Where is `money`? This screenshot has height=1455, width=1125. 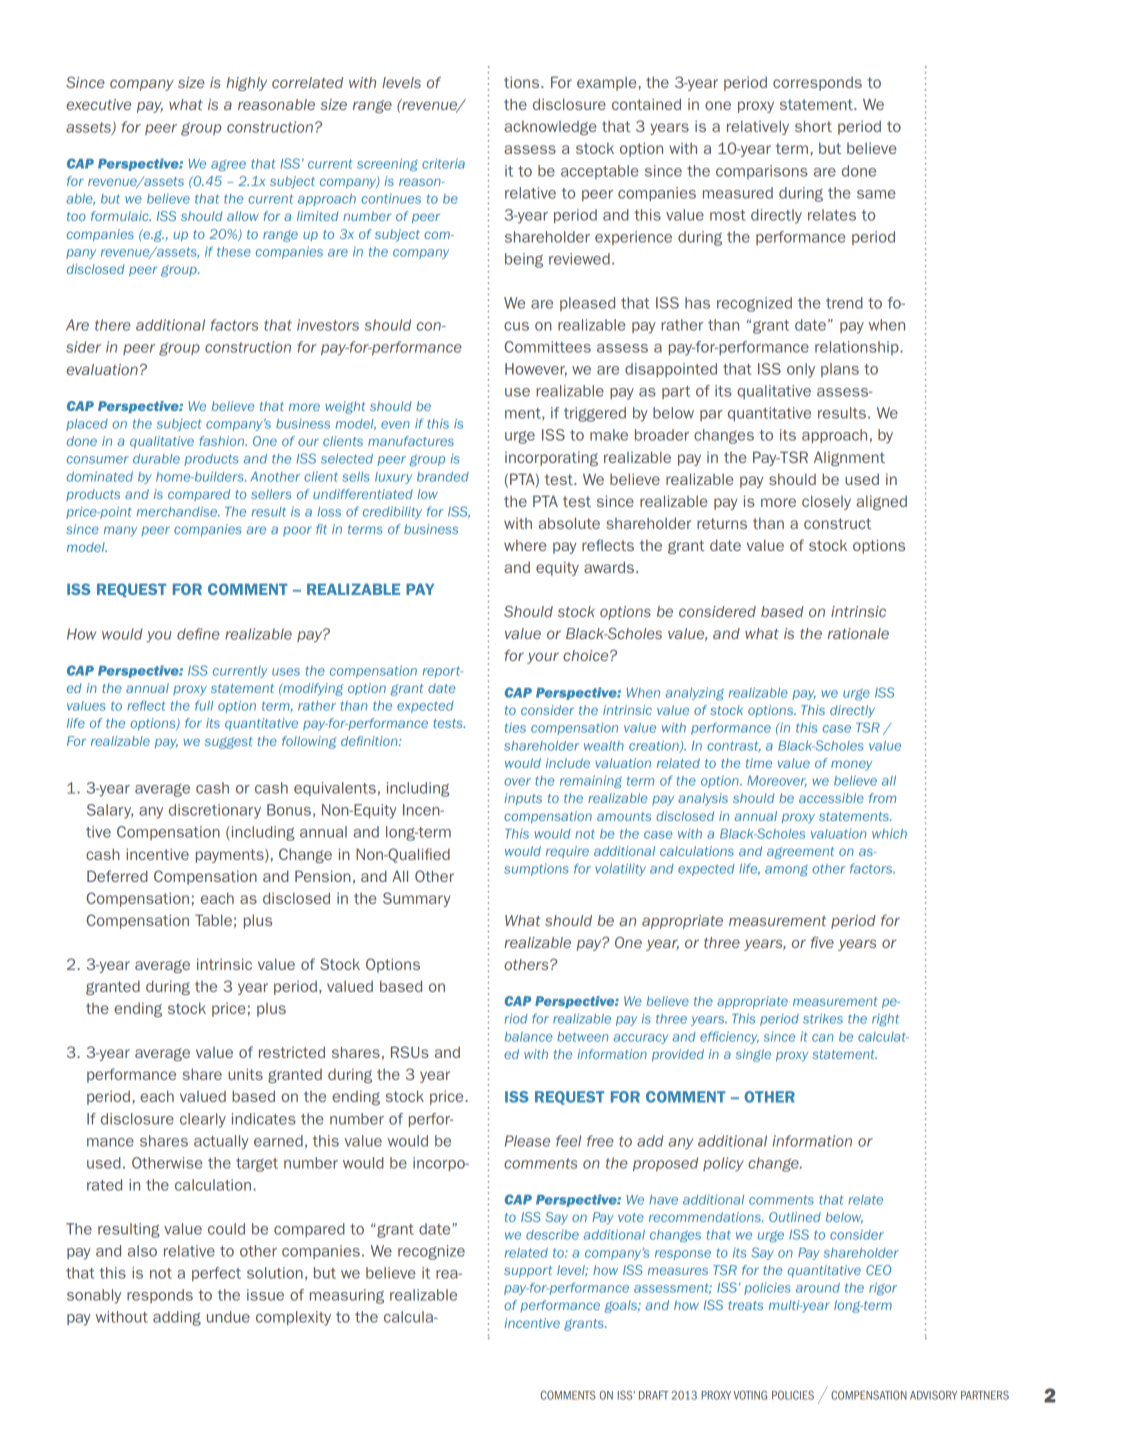 money is located at coordinates (851, 765).
